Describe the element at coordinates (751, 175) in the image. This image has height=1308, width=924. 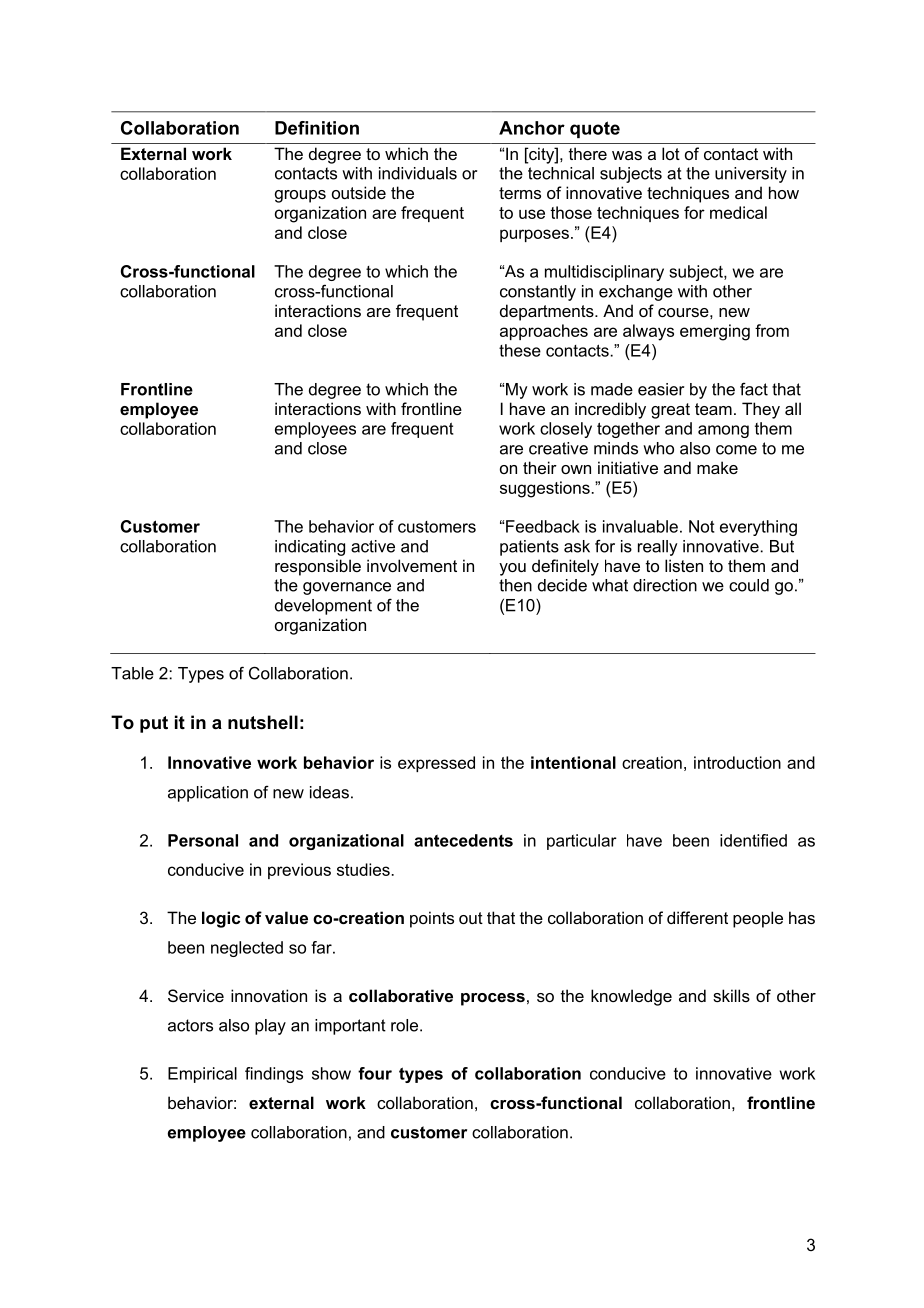
I see `university` at that location.
